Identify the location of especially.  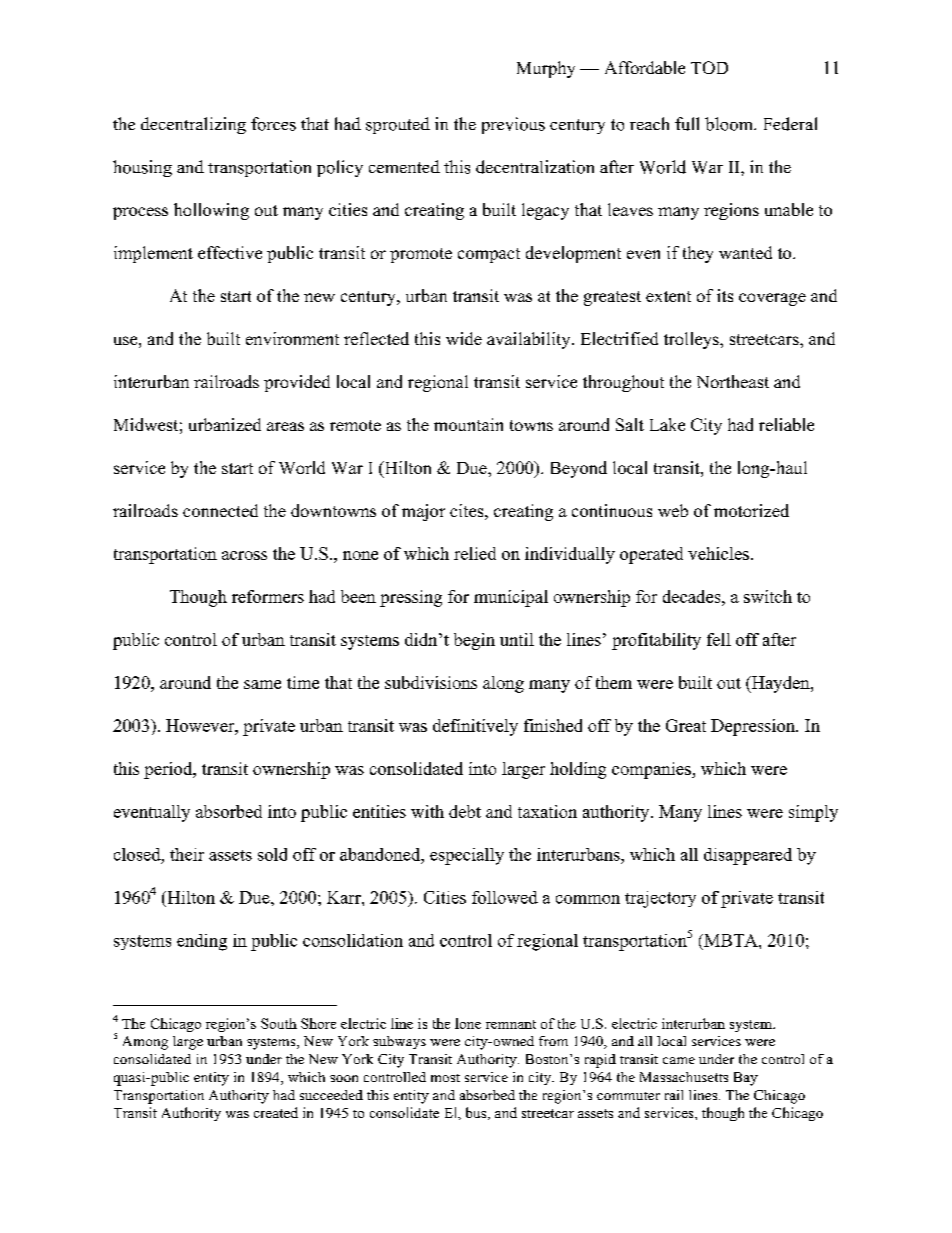
(467, 856).
